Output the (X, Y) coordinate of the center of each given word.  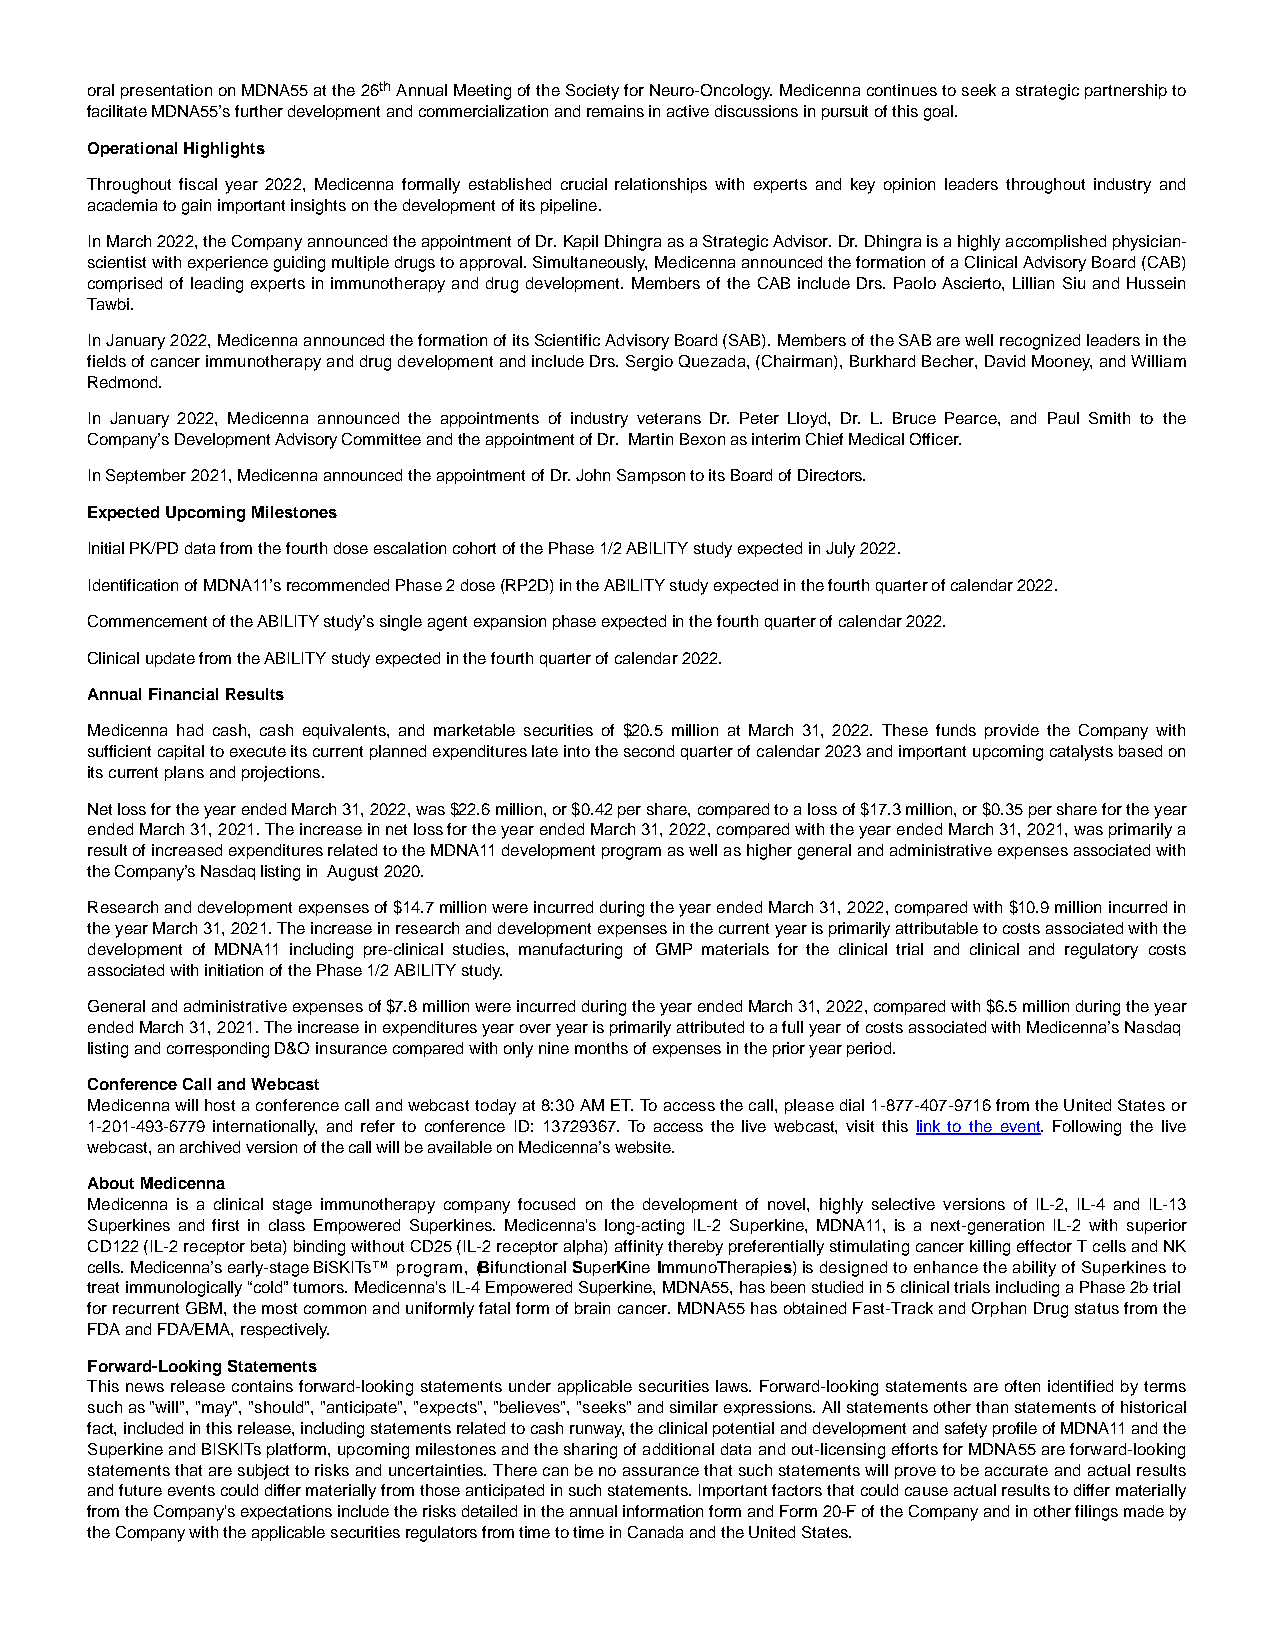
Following (1087, 1128)
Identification (133, 585)
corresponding (218, 1050)
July (840, 550)
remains (615, 111)
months (601, 1048)
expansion (510, 622)
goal (938, 113)
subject (263, 1472)
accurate (1016, 1470)
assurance (661, 1471)
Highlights (224, 150)
